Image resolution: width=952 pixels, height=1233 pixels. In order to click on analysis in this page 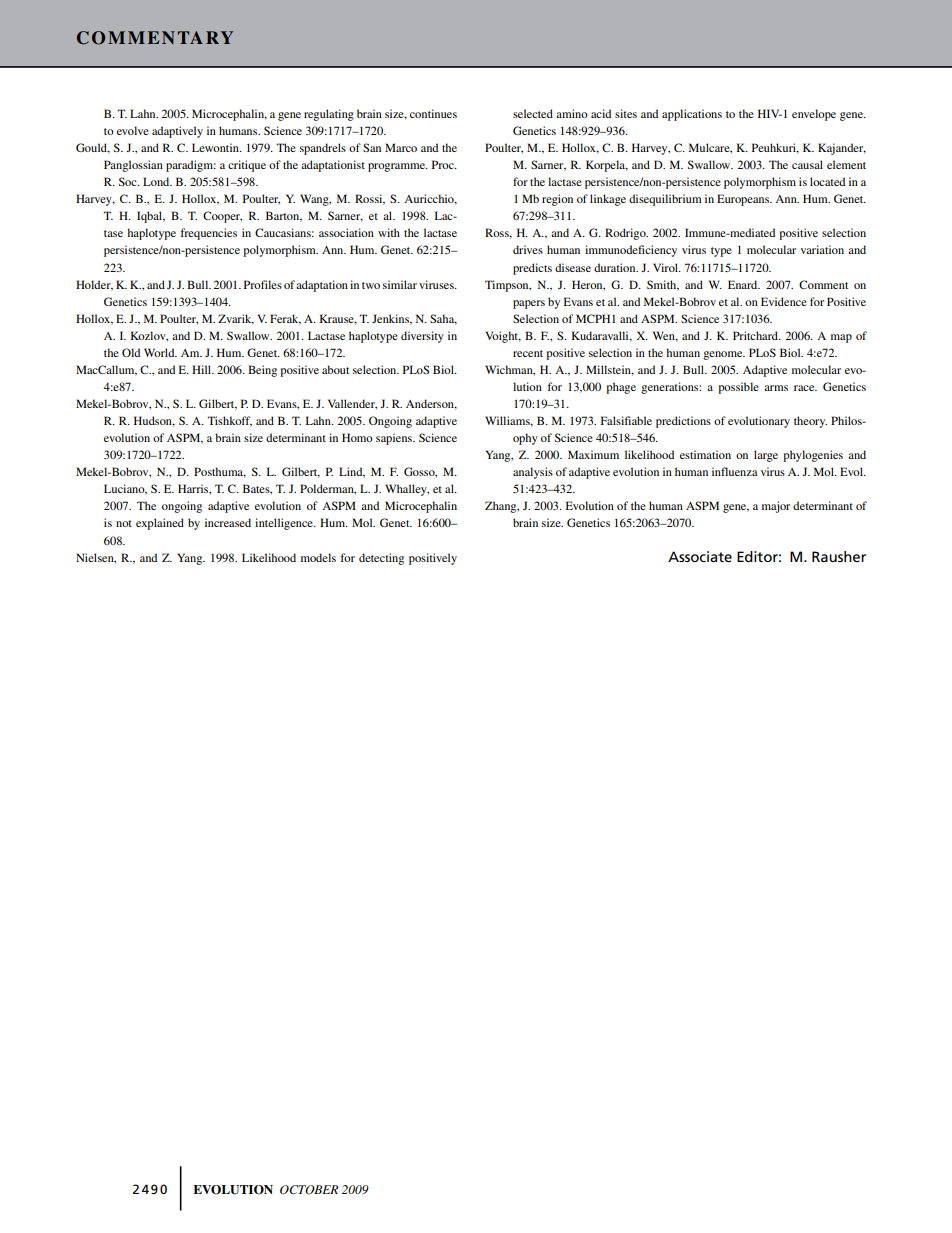, I will do `click(533, 473)`.
